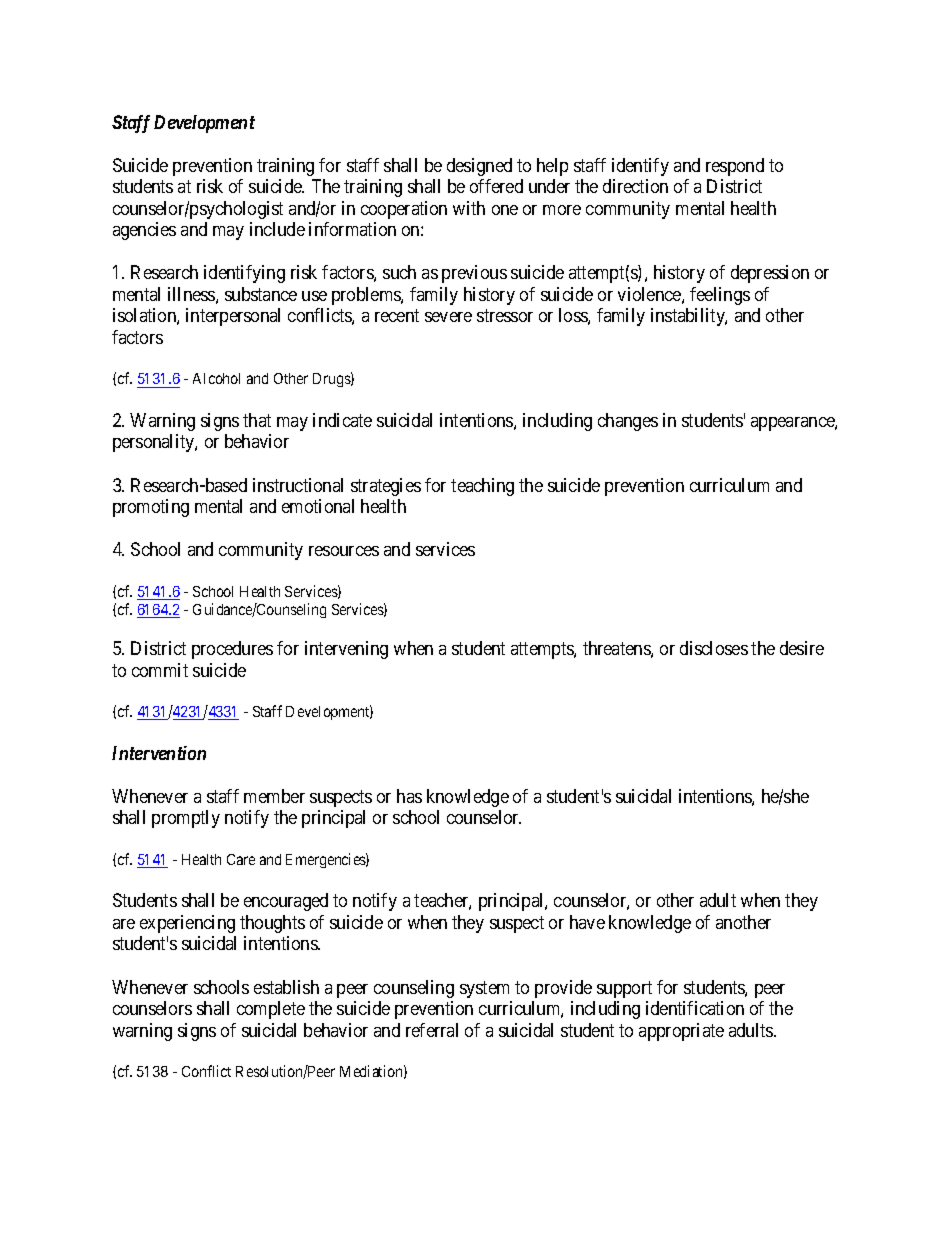 This page has height=1233, width=952. I want to click on identification, so click(695, 1008).
